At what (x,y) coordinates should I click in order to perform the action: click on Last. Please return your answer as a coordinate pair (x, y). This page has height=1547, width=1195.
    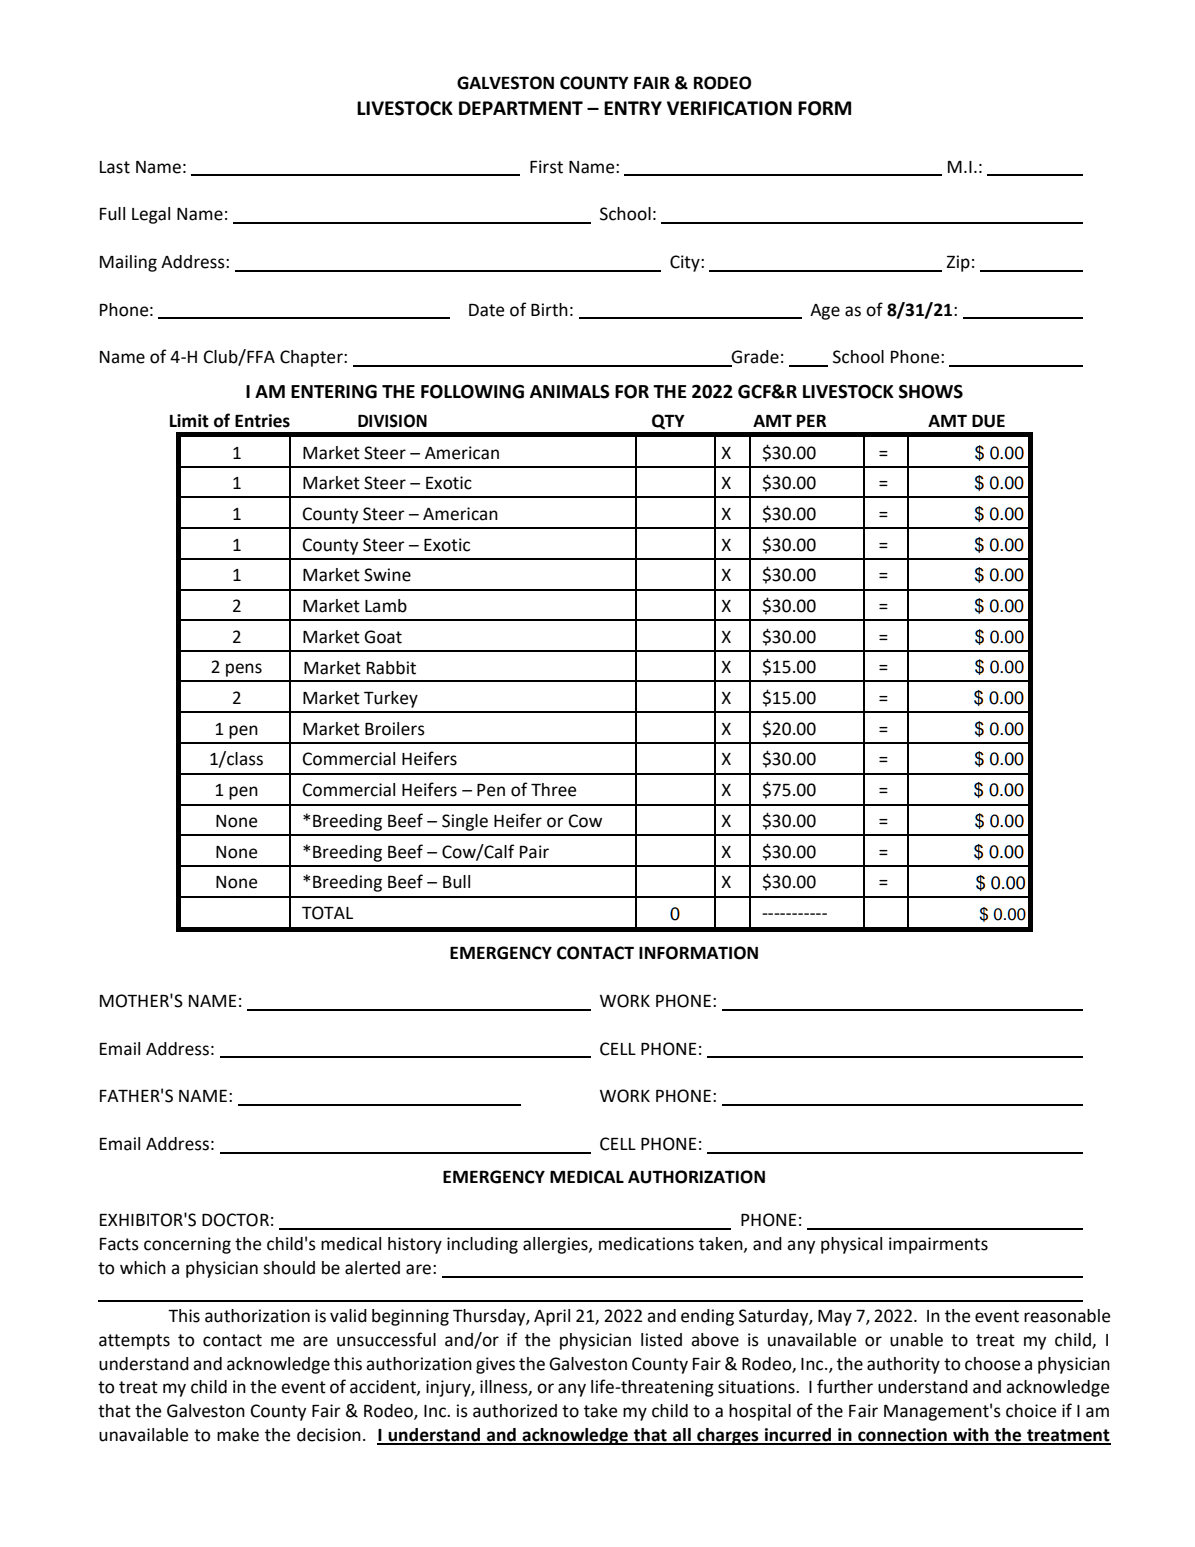
    Looking at the image, I should click on (115, 167).
